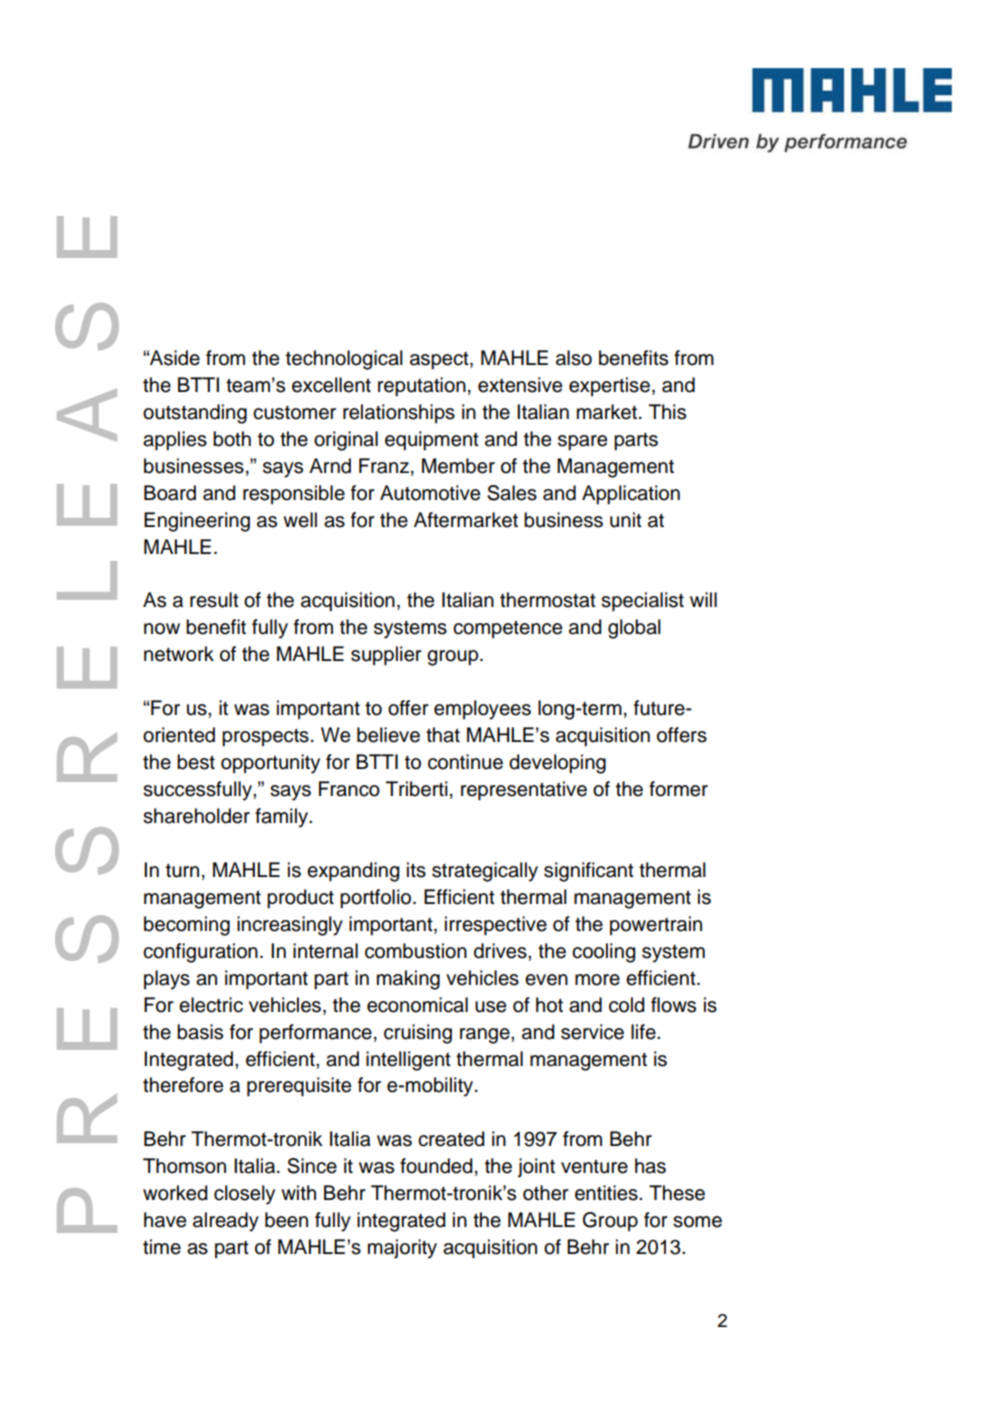 Image resolution: width=1002 pixels, height=1418 pixels. Describe the element at coordinates (226, 1222) in the document. I see `already` at that location.
